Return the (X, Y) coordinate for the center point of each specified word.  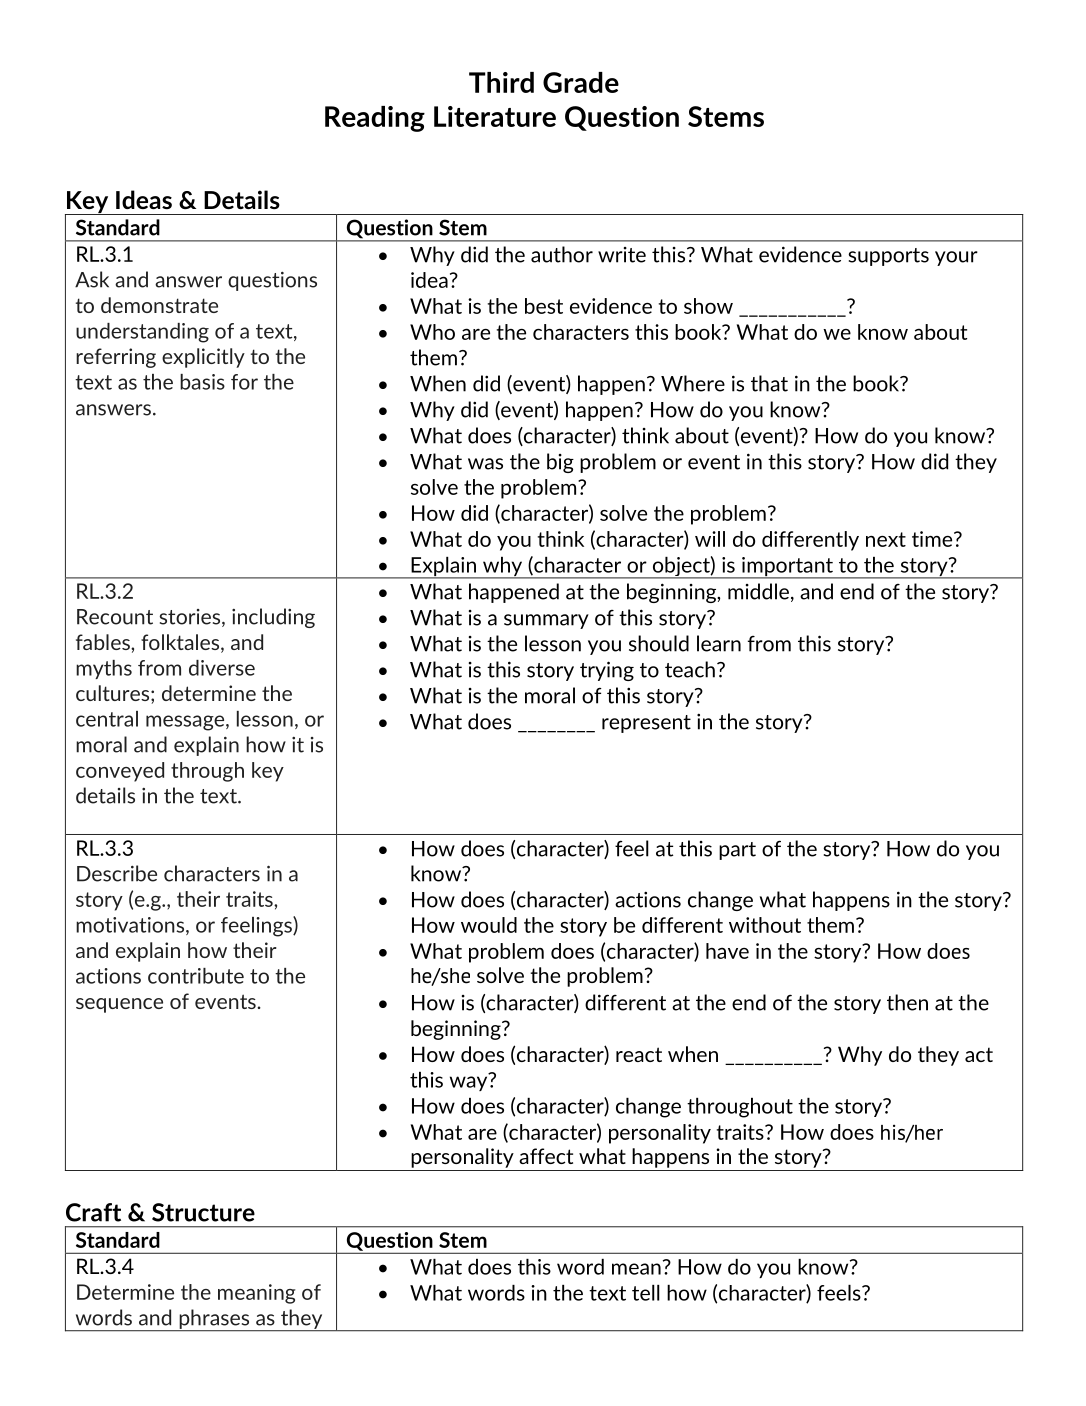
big (560, 463)
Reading (375, 119)
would (489, 925)
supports (888, 257)
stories (191, 618)
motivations (131, 926)
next (886, 539)
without (765, 925)
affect (546, 1156)
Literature (495, 116)
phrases (214, 1320)
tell (646, 1293)
